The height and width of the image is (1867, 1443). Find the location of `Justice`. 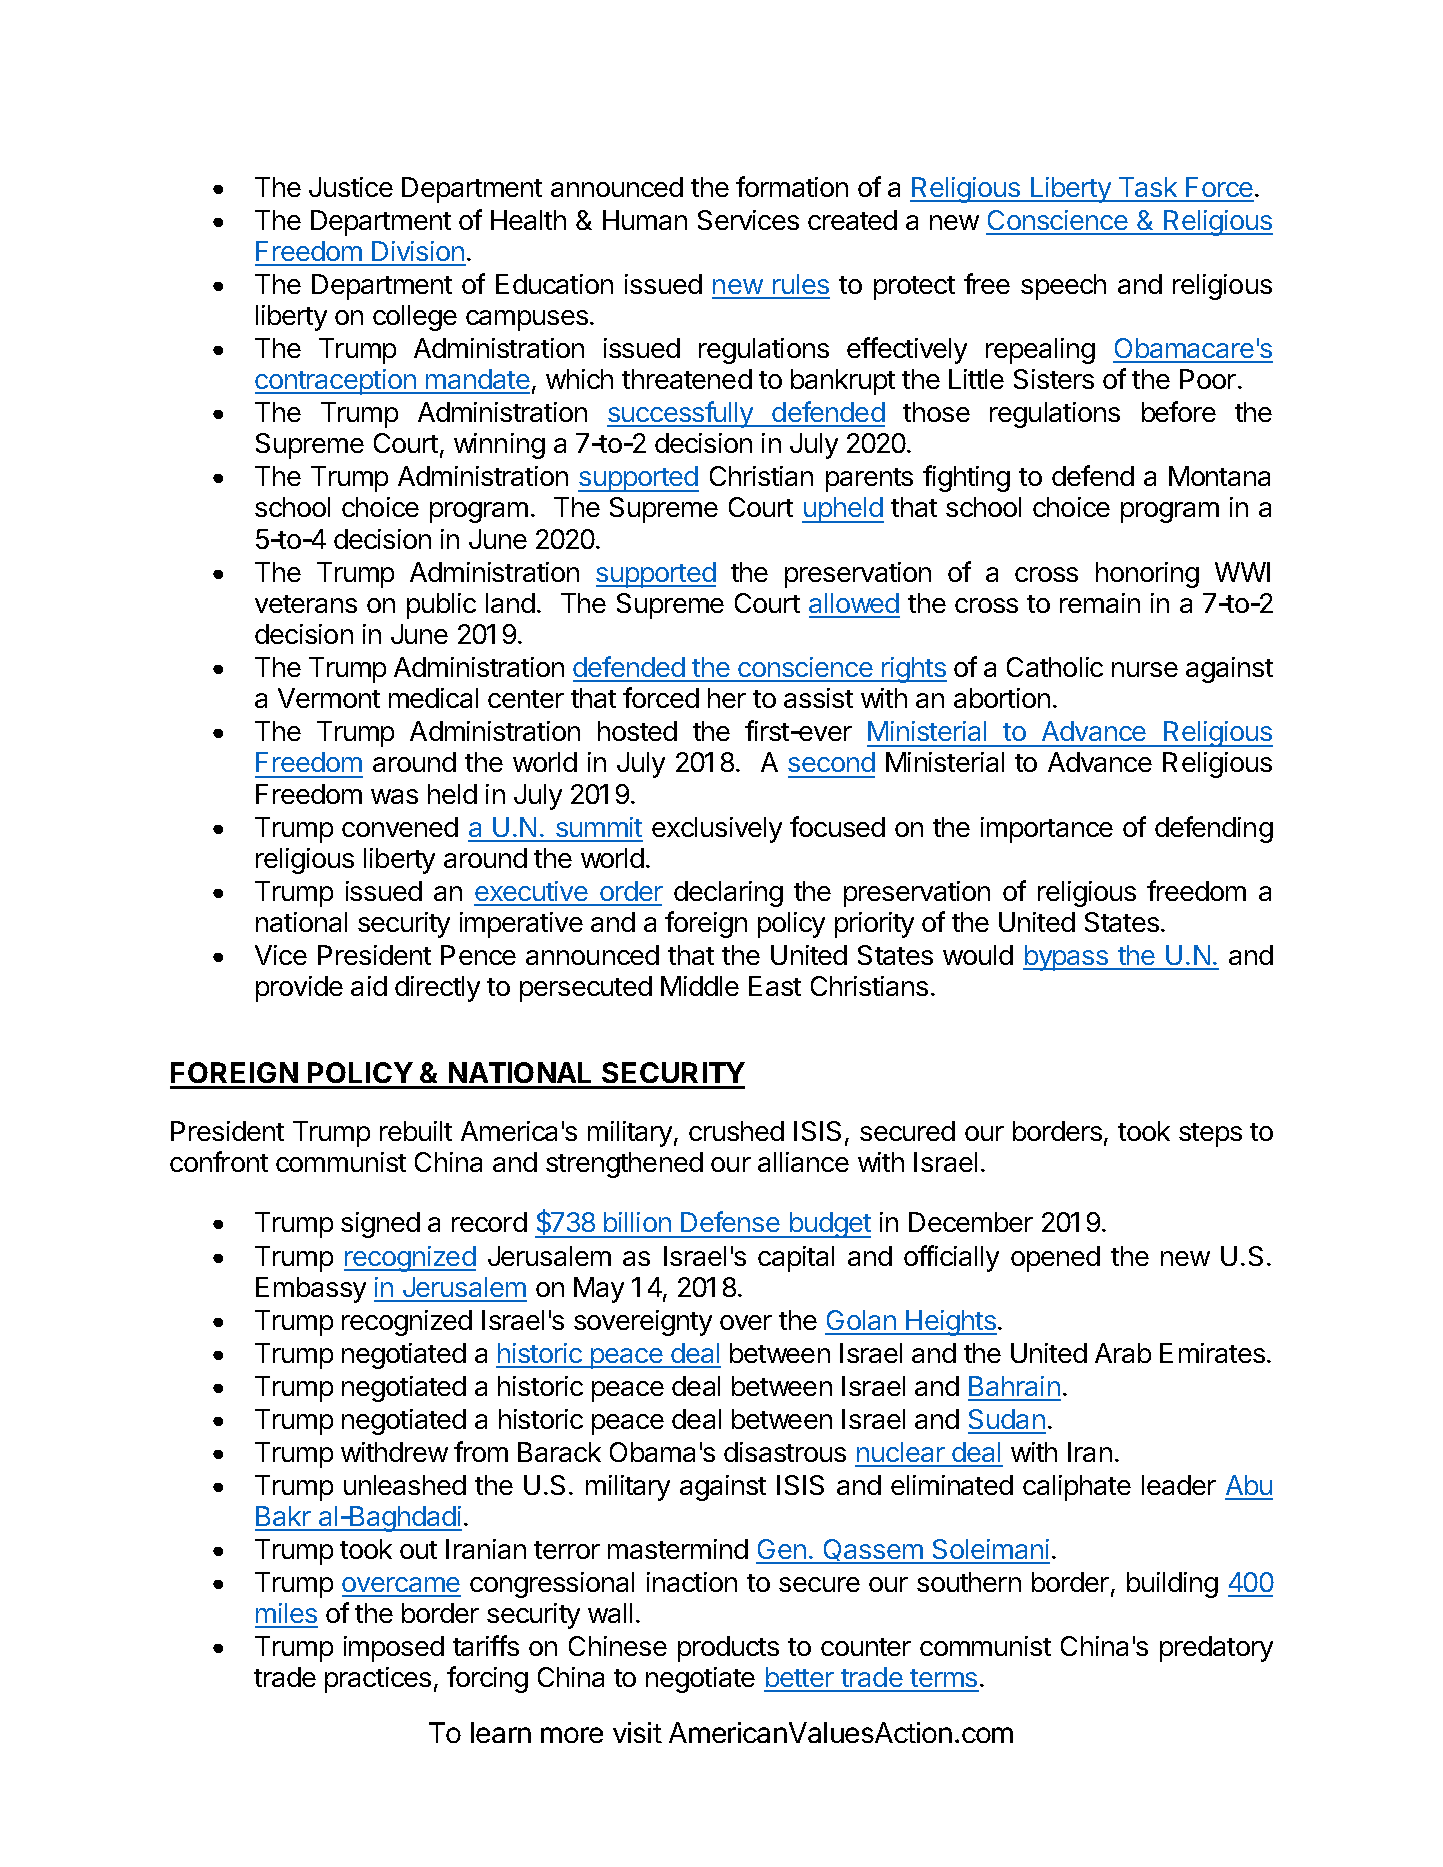

Justice is located at coordinates (351, 187).
